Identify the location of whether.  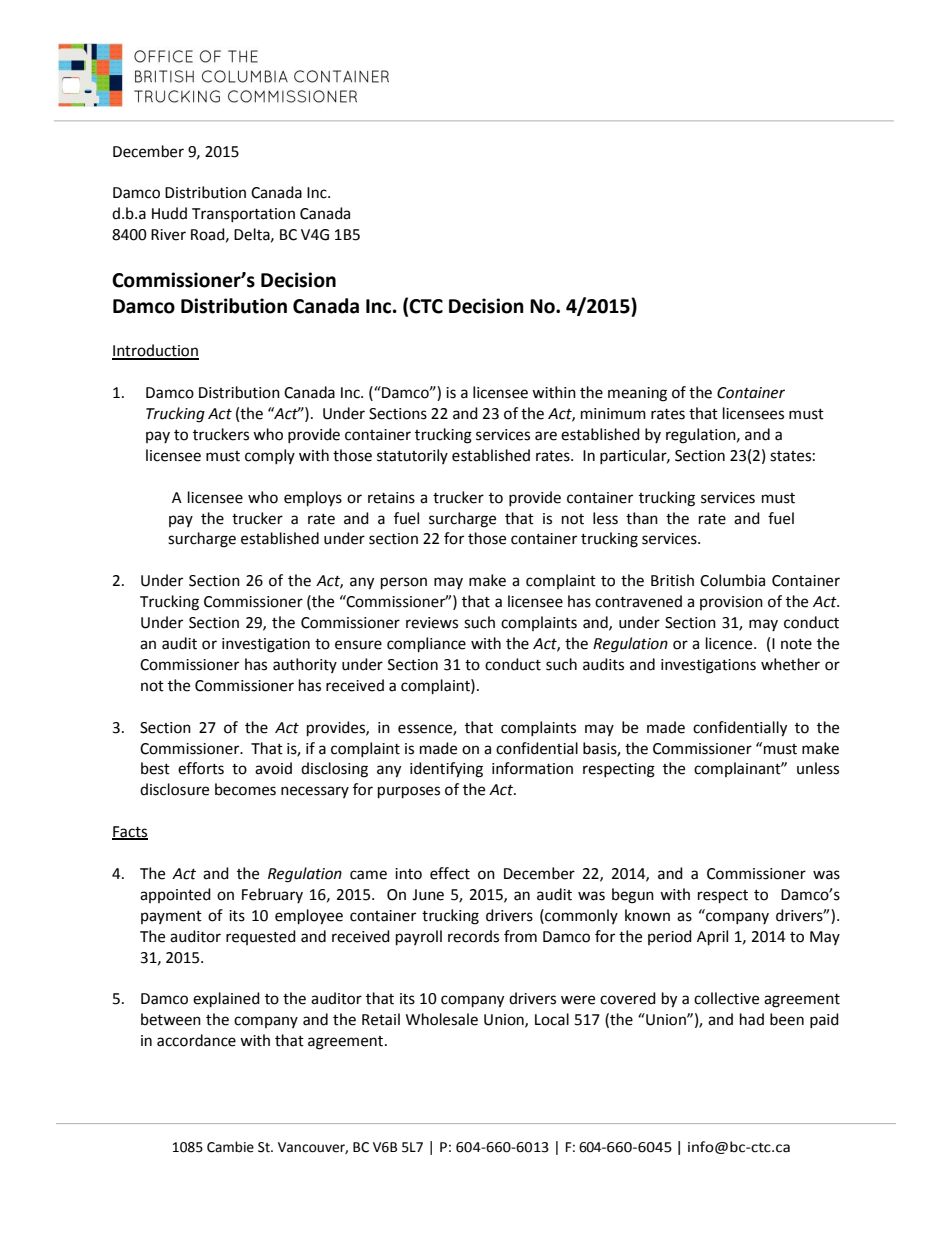
(790, 664).
